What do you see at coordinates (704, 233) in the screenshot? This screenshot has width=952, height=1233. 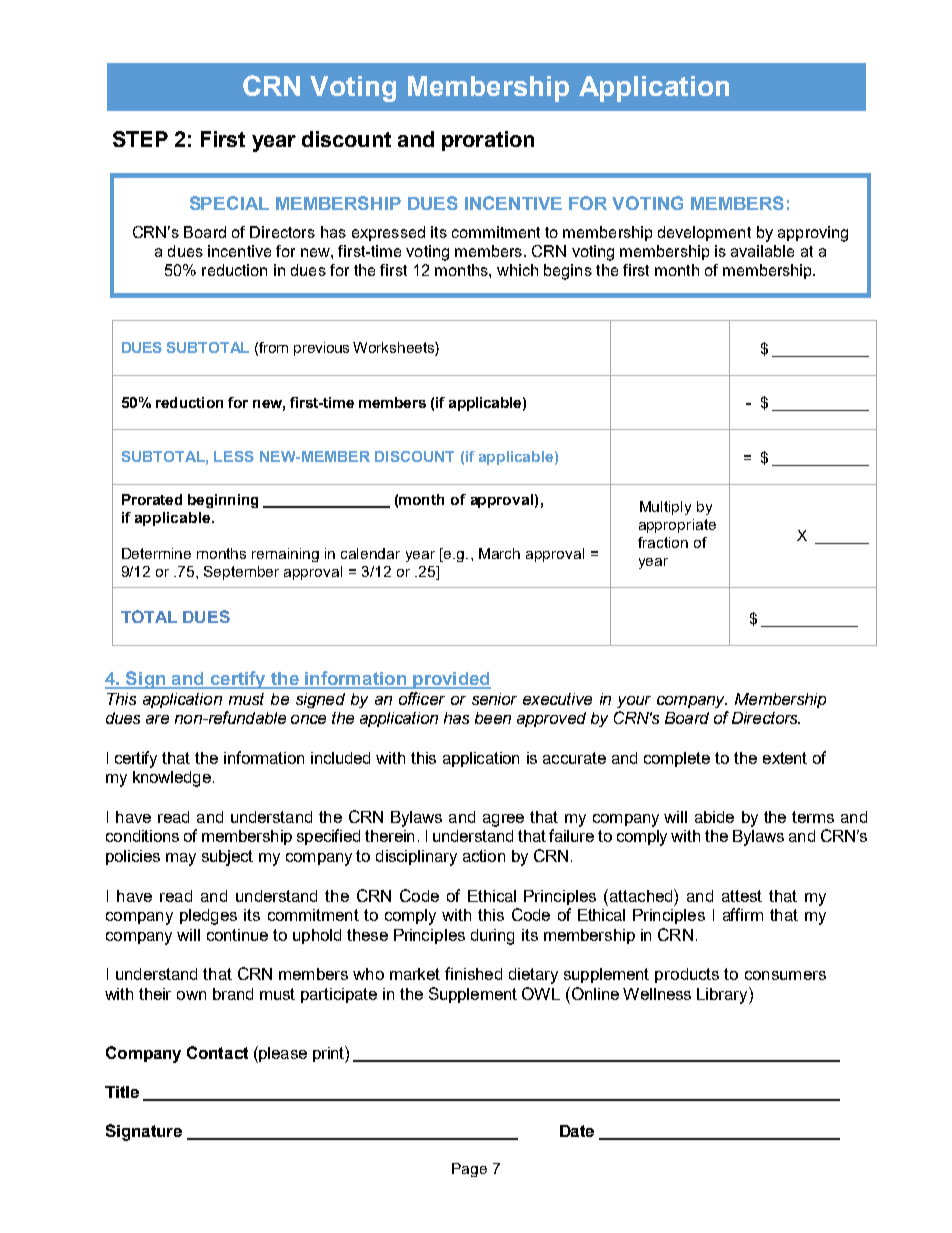 I see `development` at bounding box center [704, 233].
